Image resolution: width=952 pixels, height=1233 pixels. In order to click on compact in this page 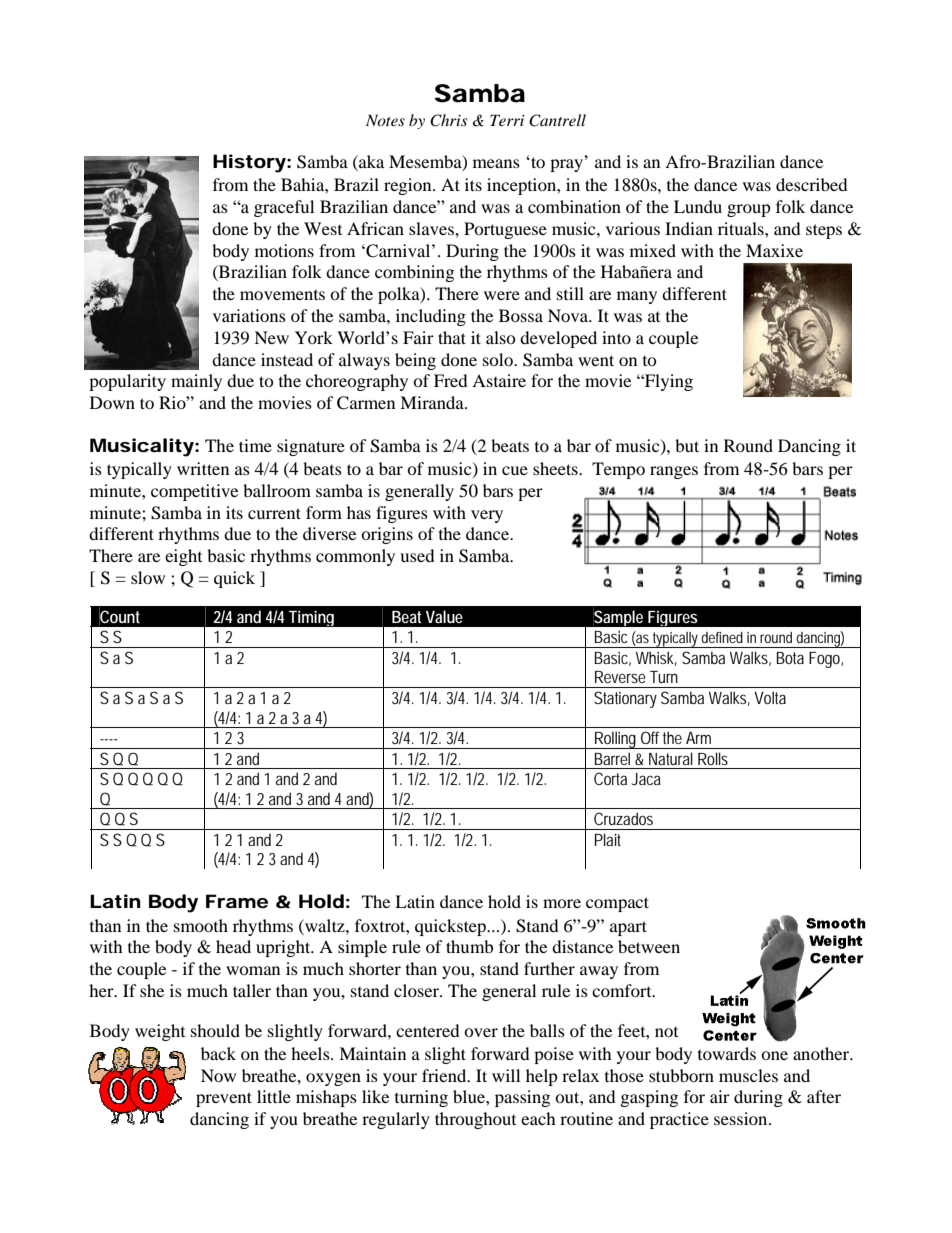, I will do `click(617, 904)`.
